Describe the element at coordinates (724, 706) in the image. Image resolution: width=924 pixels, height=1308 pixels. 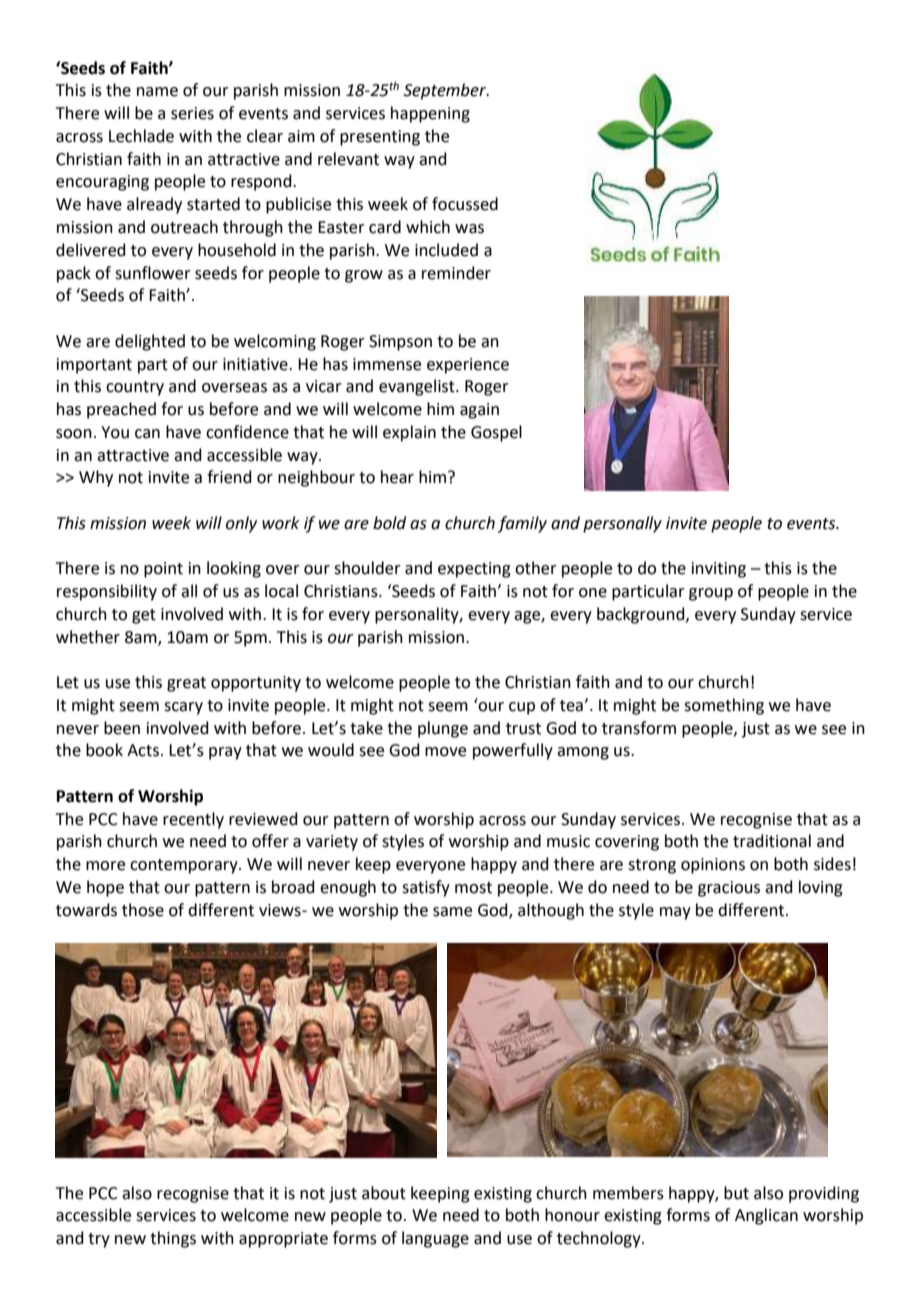
I see `something` at that location.
